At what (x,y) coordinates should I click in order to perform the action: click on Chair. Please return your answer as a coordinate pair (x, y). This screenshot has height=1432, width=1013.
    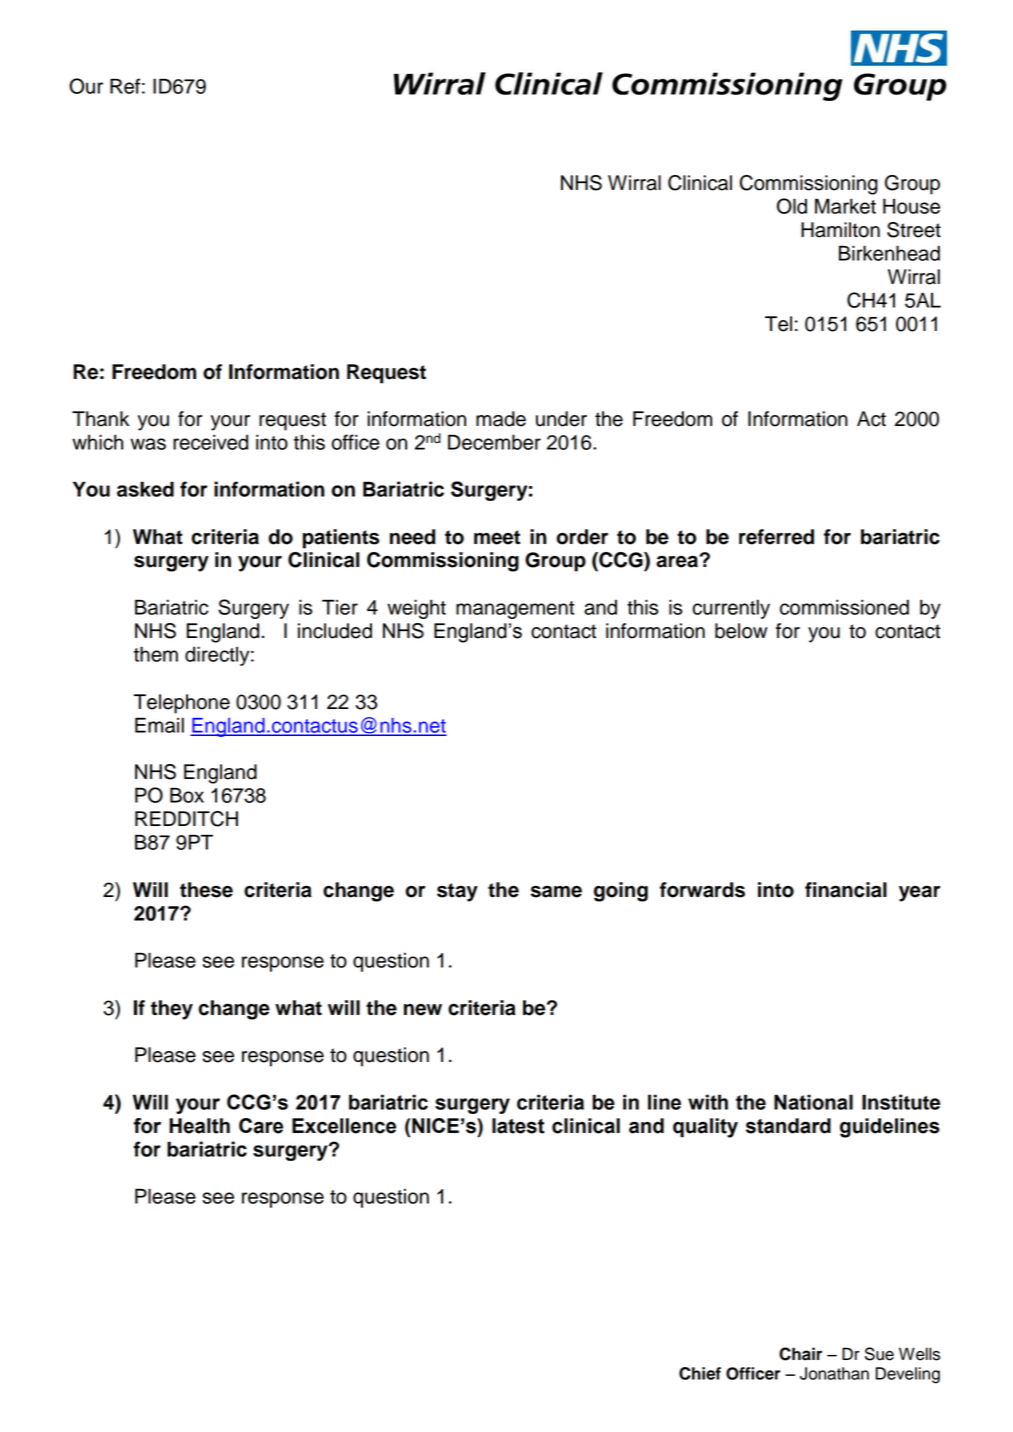
    Looking at the image, I should click on (800, 1354).
